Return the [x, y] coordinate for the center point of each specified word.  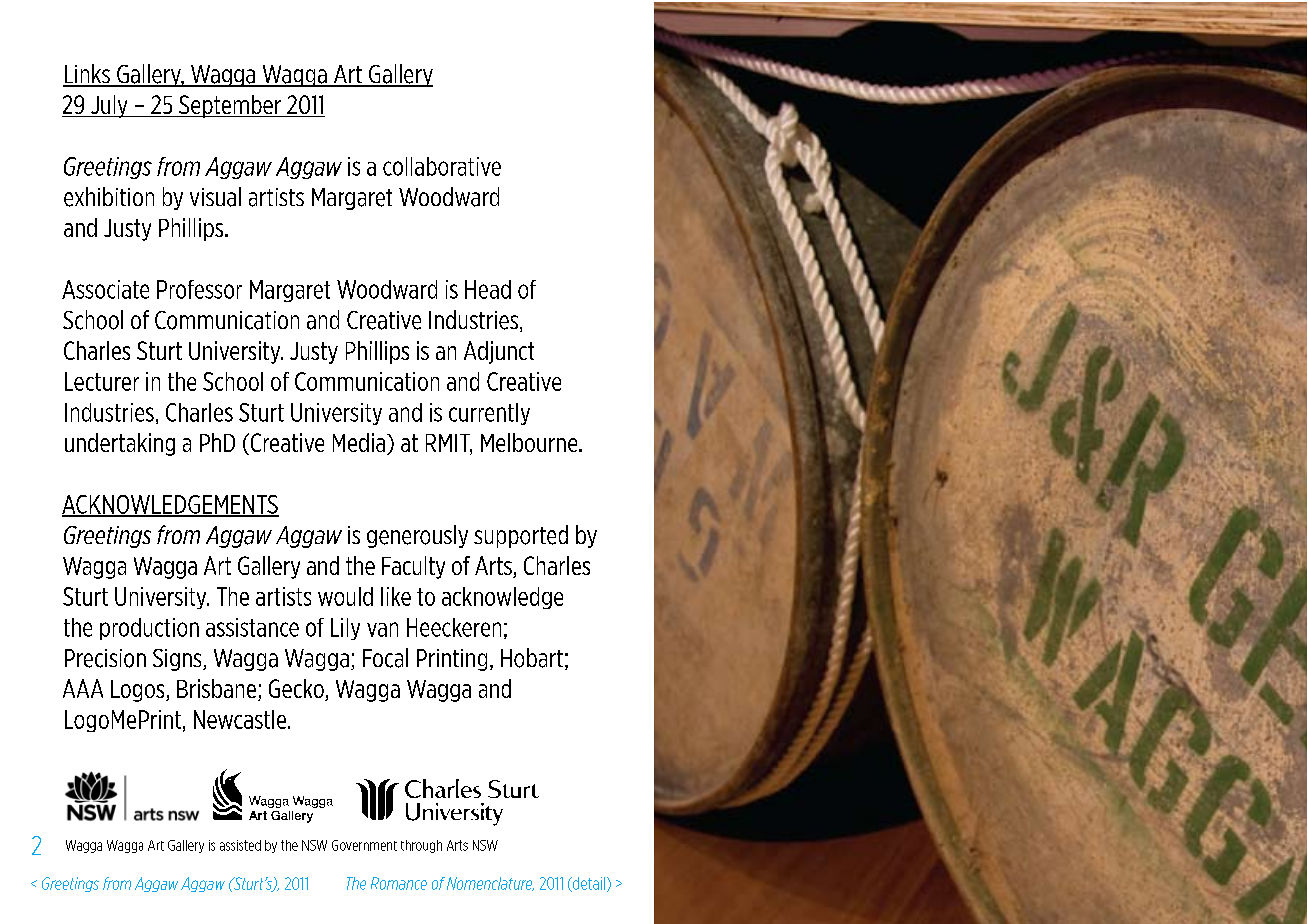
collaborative [442, 166]
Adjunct [499, 352]
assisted [240, 845]
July [109, 106]
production [149, 629]
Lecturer [102, 381]
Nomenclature [490, 884]
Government [364, 845]
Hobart [532, 658]
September [230, 106]
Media [360, 444]
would [345, 596]
